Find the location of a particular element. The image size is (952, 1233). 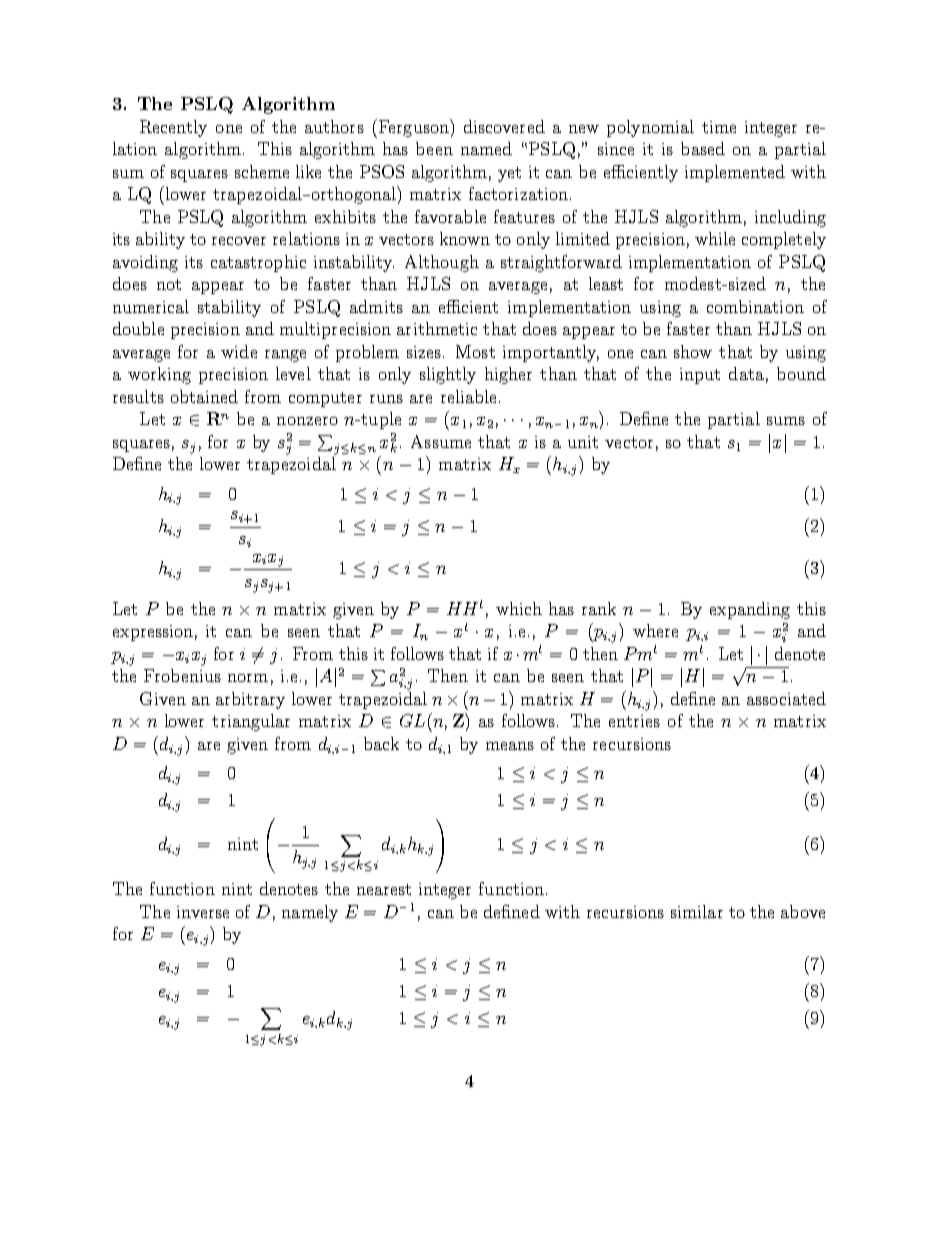

nearest is located at coordinates (384, 889).
